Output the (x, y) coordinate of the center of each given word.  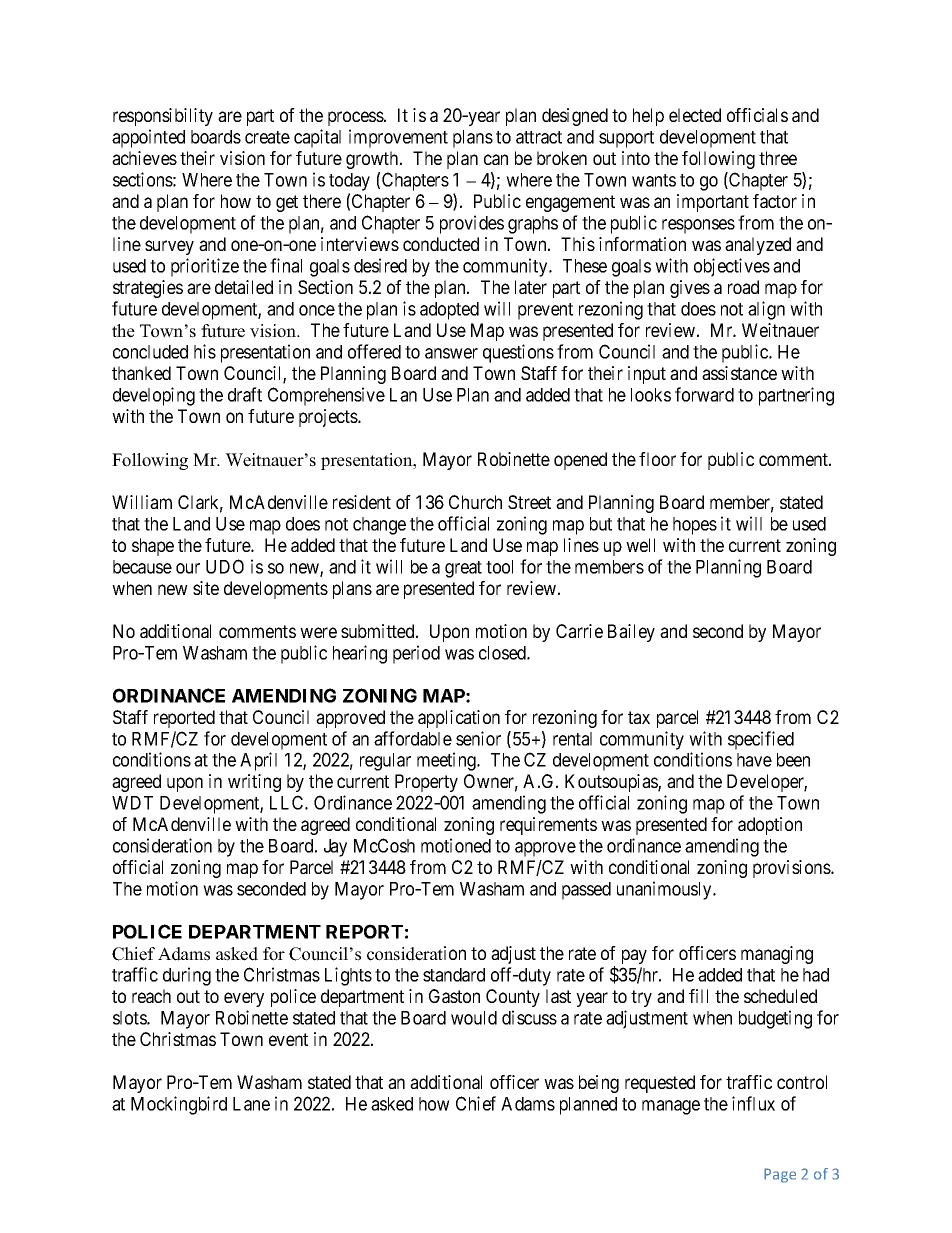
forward (704, 394)
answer (451, 353)
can (496, 159)
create (267, 137)
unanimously (665, 890)
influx (753, 1103)
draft (245, 394)
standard (454, 975)
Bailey (631, 633)
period (416, 654)
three (778, 158)
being (599, 1084)
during (187, 976)
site (206, 588)
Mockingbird (179, 1105)
